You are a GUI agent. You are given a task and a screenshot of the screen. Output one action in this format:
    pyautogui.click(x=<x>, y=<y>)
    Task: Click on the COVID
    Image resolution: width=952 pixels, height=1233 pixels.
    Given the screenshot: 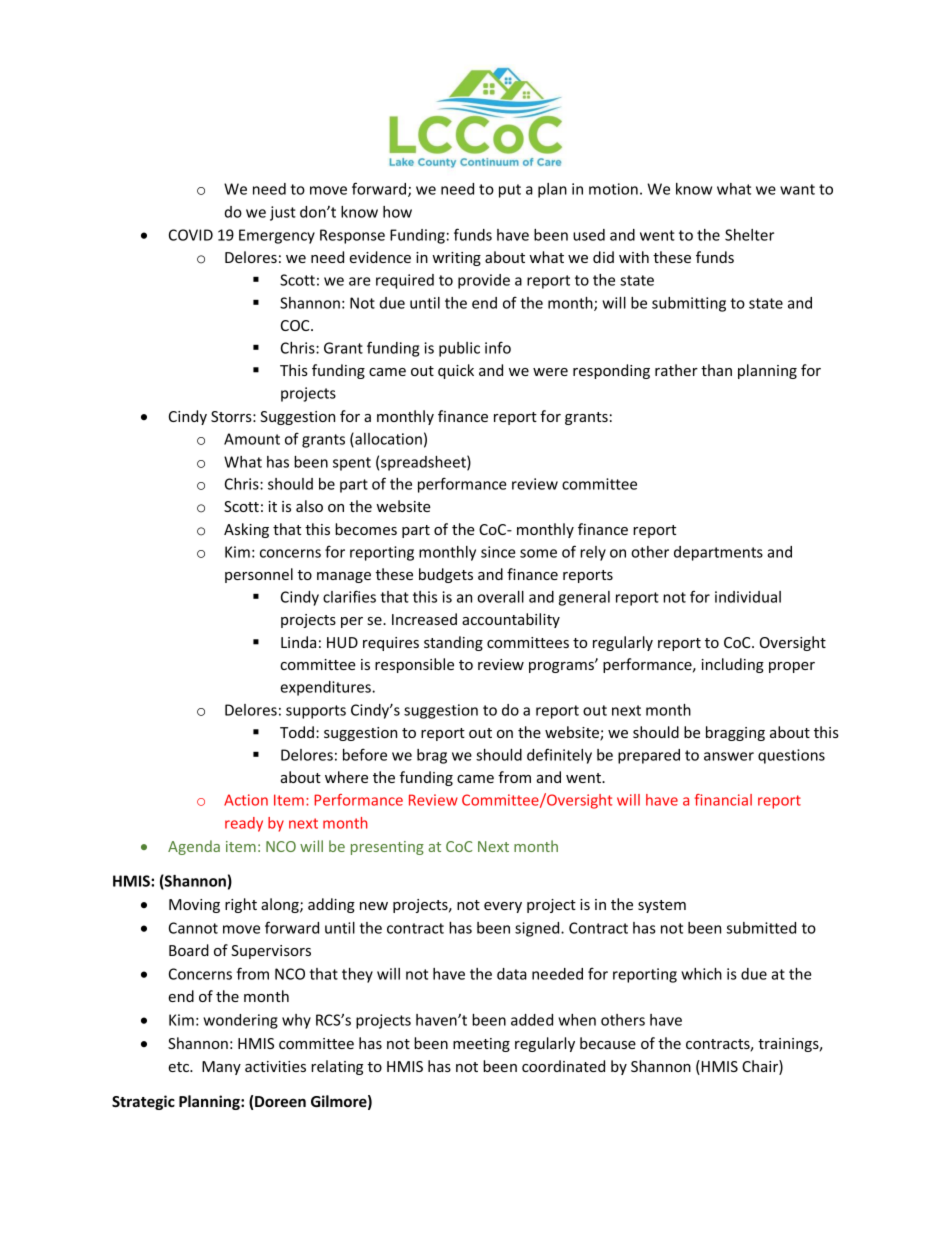 What is the action you would take?
    pyautogui.click(x=191, y=235)
